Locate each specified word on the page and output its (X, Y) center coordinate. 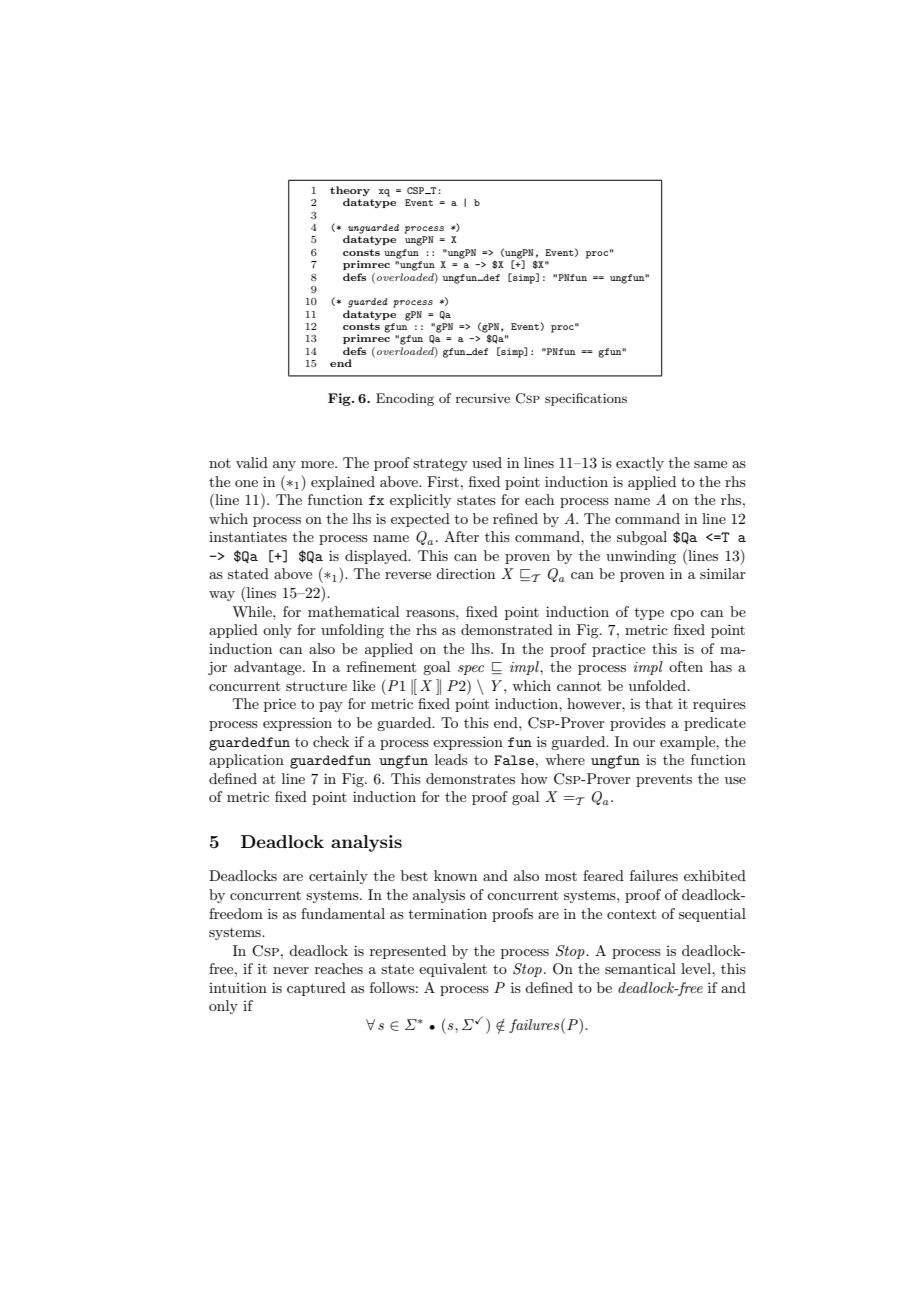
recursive (483, 398)
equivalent (453, 970)
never (291, 970)
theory (350, 192)
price (280, 705)
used (487, 462)
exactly (640, 464)
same (710, 464)
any (284, 466)
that (659, 703)
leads (451, 759)
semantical (640, 968)
